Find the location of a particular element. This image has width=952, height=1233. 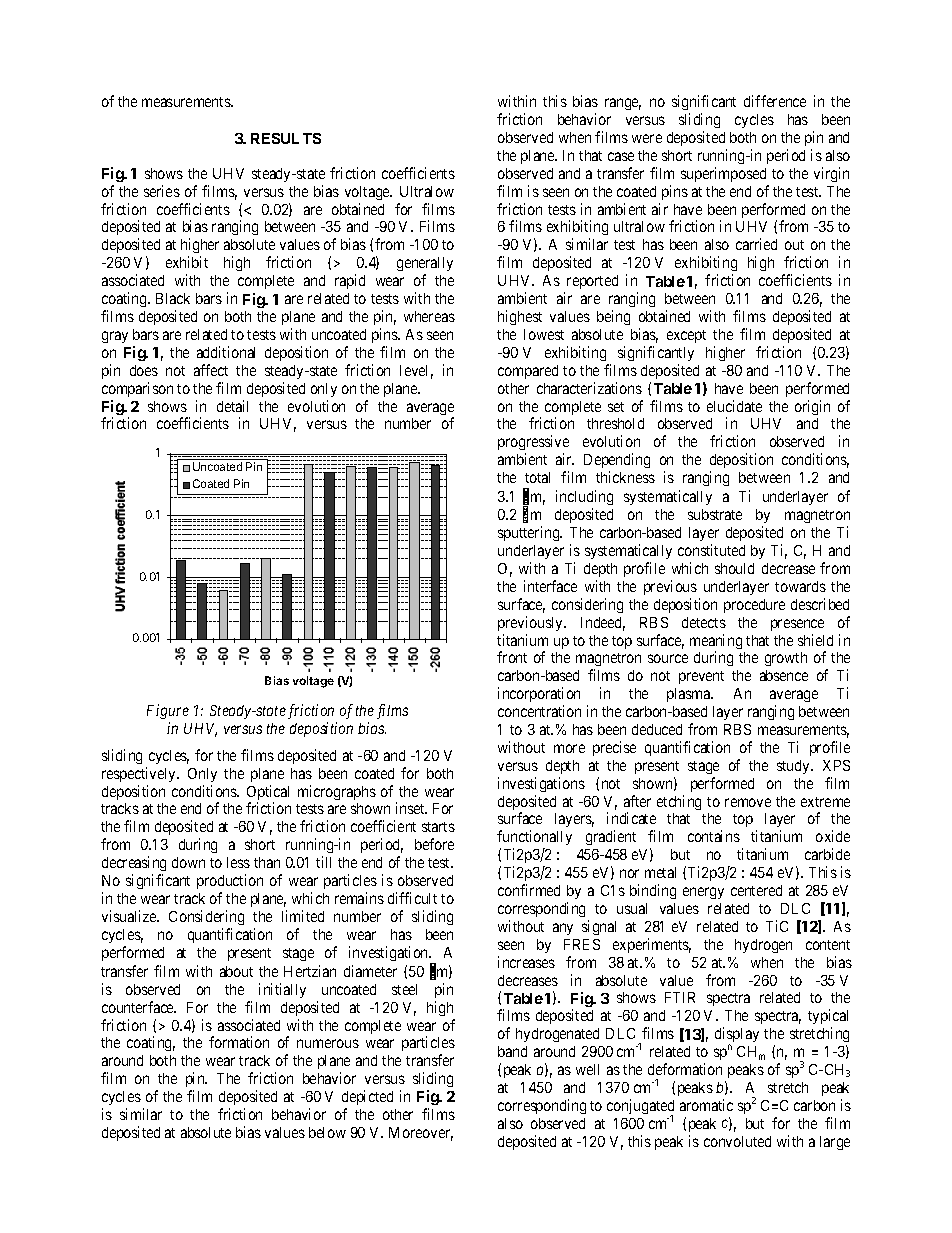

incorporation is located at coordinates (539, 694).
